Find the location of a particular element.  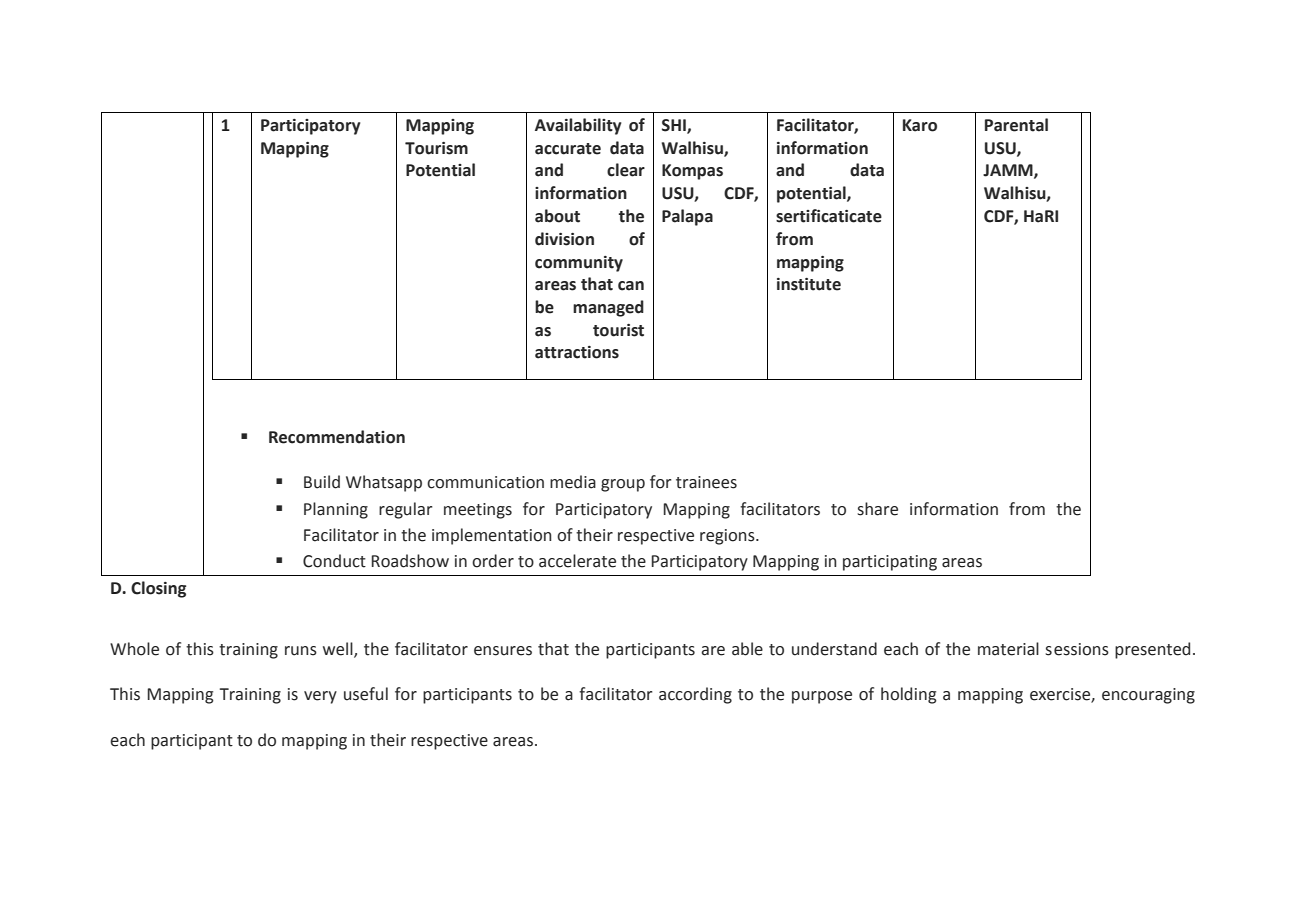

SHI is located at coordinates (675, 126).
